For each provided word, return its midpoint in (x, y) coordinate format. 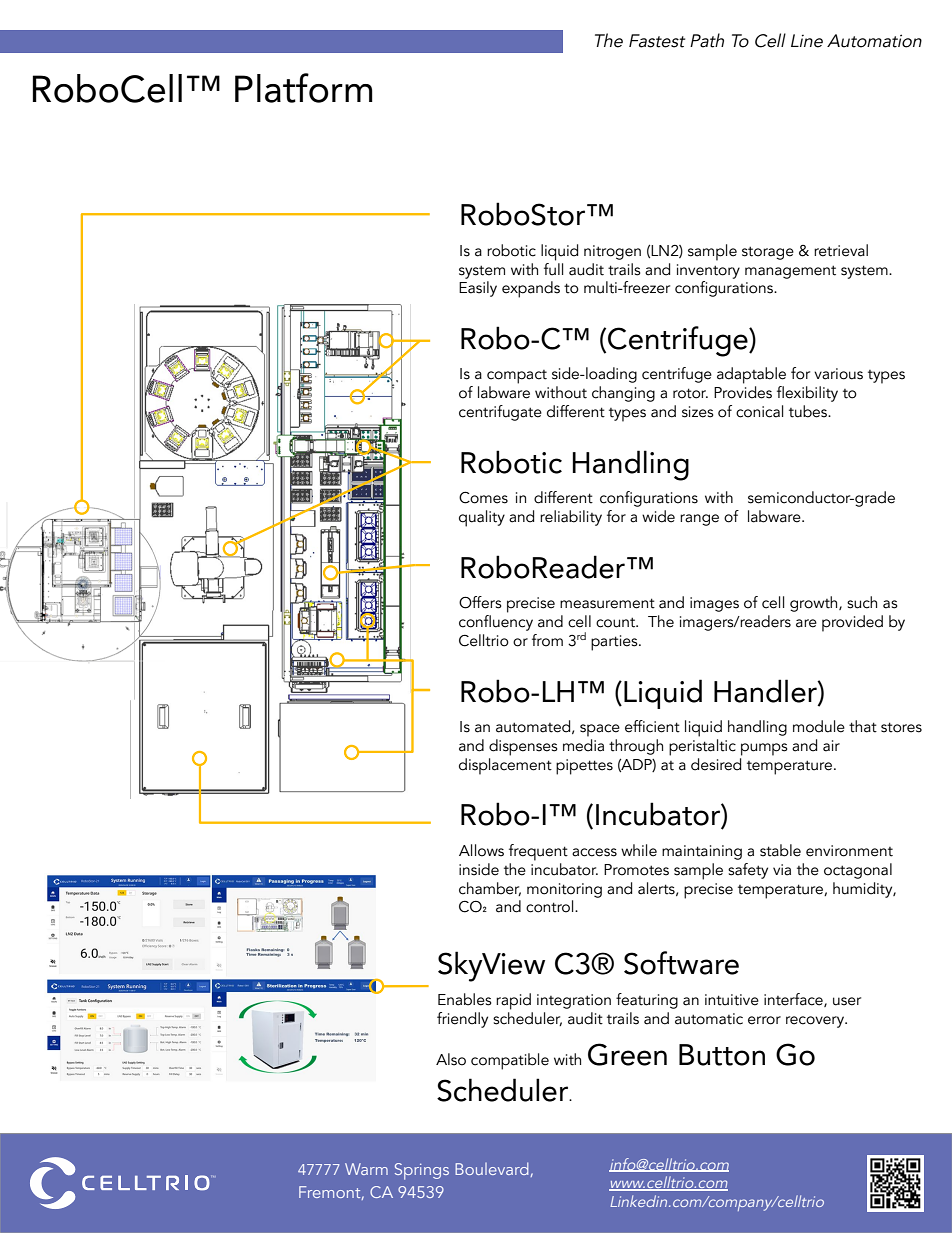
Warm (366, 1169)
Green (627, 1054)
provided (852, 623)
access (594, 852)
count (617, 622)
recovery (816, 1022)
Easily (478, 289)
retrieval (841, 250)
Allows (481, 850)
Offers (480, 602)
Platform (304, 88)
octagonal (858, 871)
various (838, 374)
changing (623, 394)
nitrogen (612, 252)
